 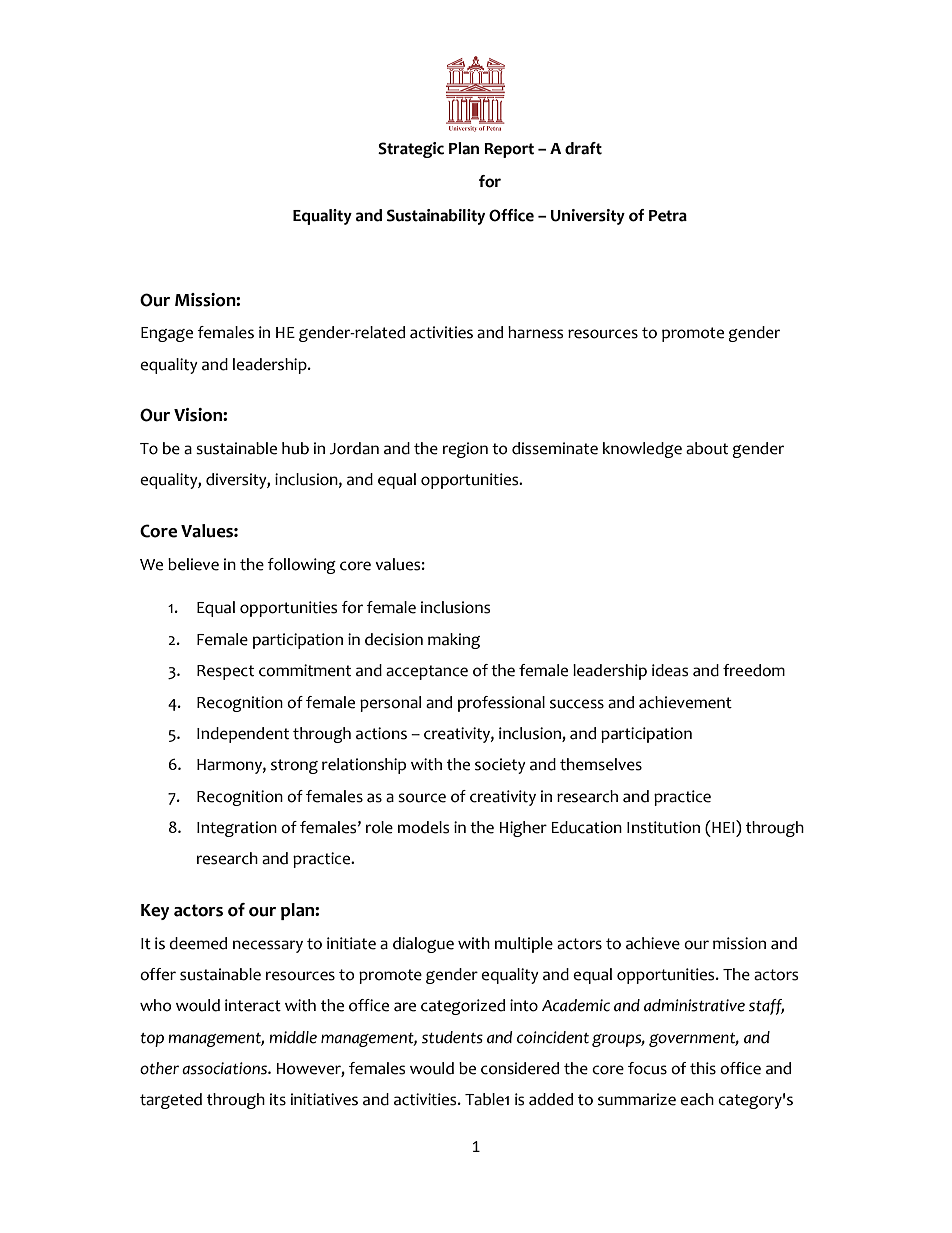 What do you see at coordinates (668, 216) in the page?
I see `Petra` at bounding box center [668, 216].
